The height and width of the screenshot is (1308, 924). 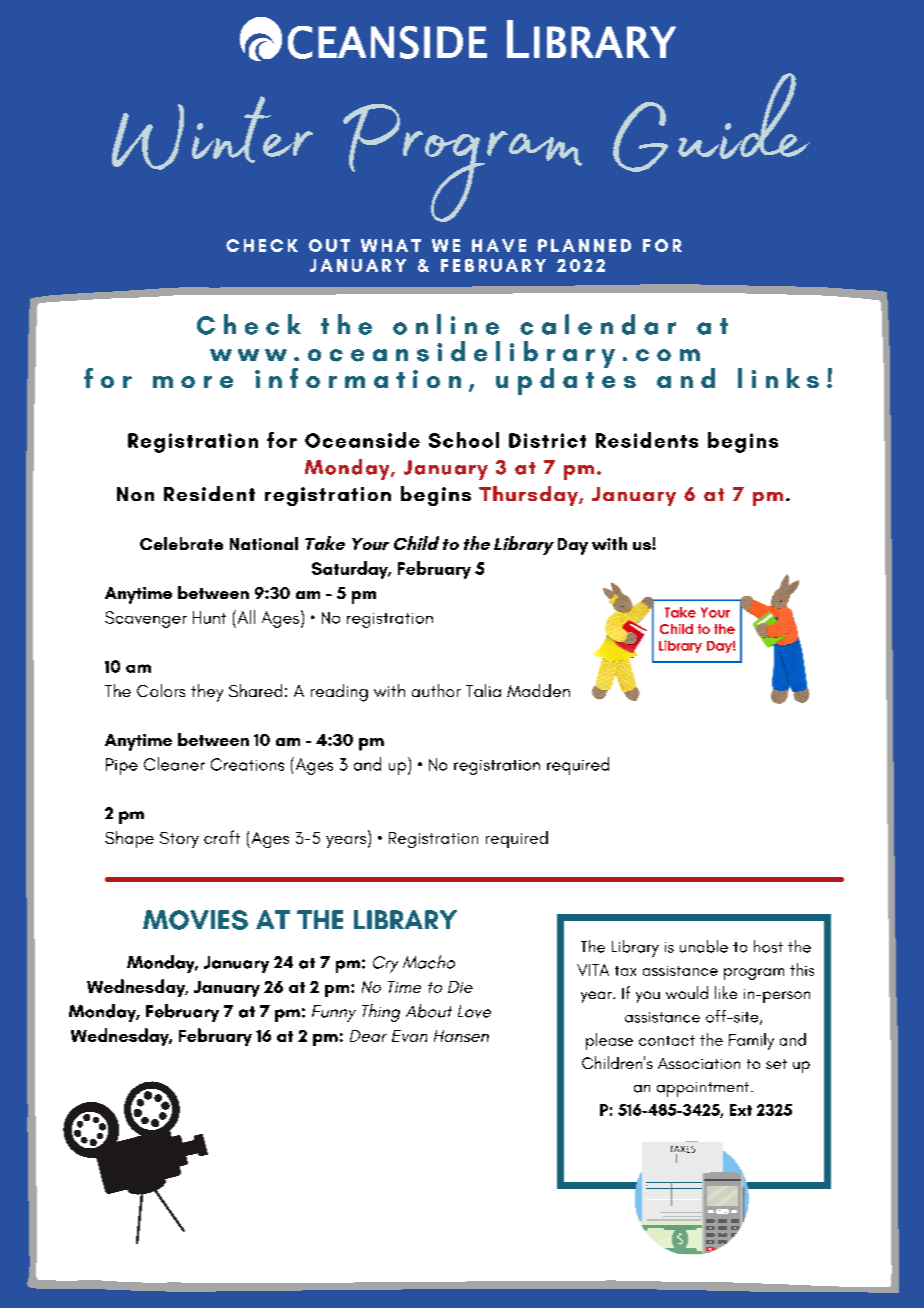 What do you see at coordinates (711, 122) in the screenshot?
I see `Guide` at bounding box center [711, 122].
